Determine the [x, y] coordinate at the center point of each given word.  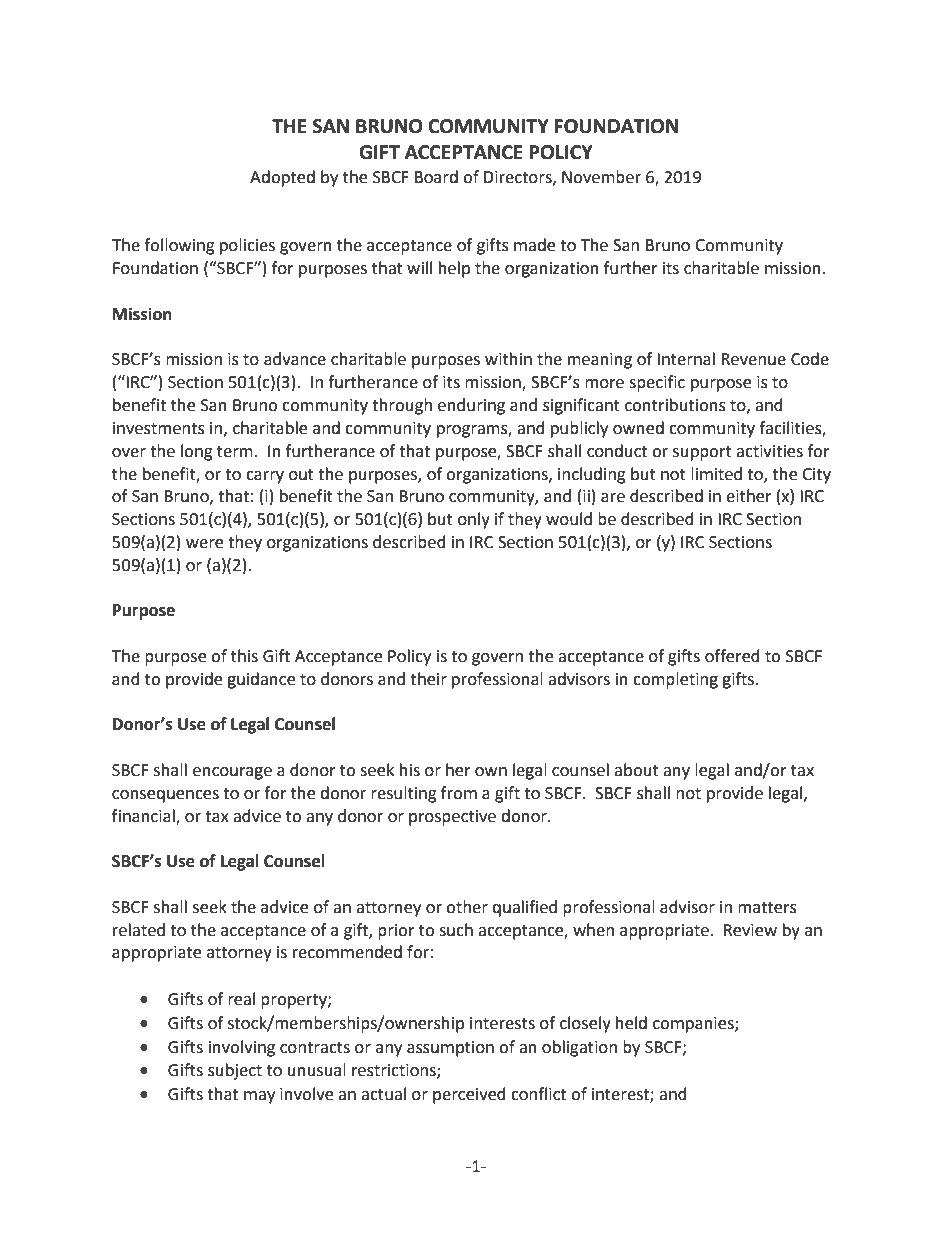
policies [247, 246]
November [601, 177]
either [749, 496]
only [474, 520]
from [459, 793]
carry [265, 477]
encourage [232, 773]
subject [235, 1071]
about [636, 770]
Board [436, 177]
